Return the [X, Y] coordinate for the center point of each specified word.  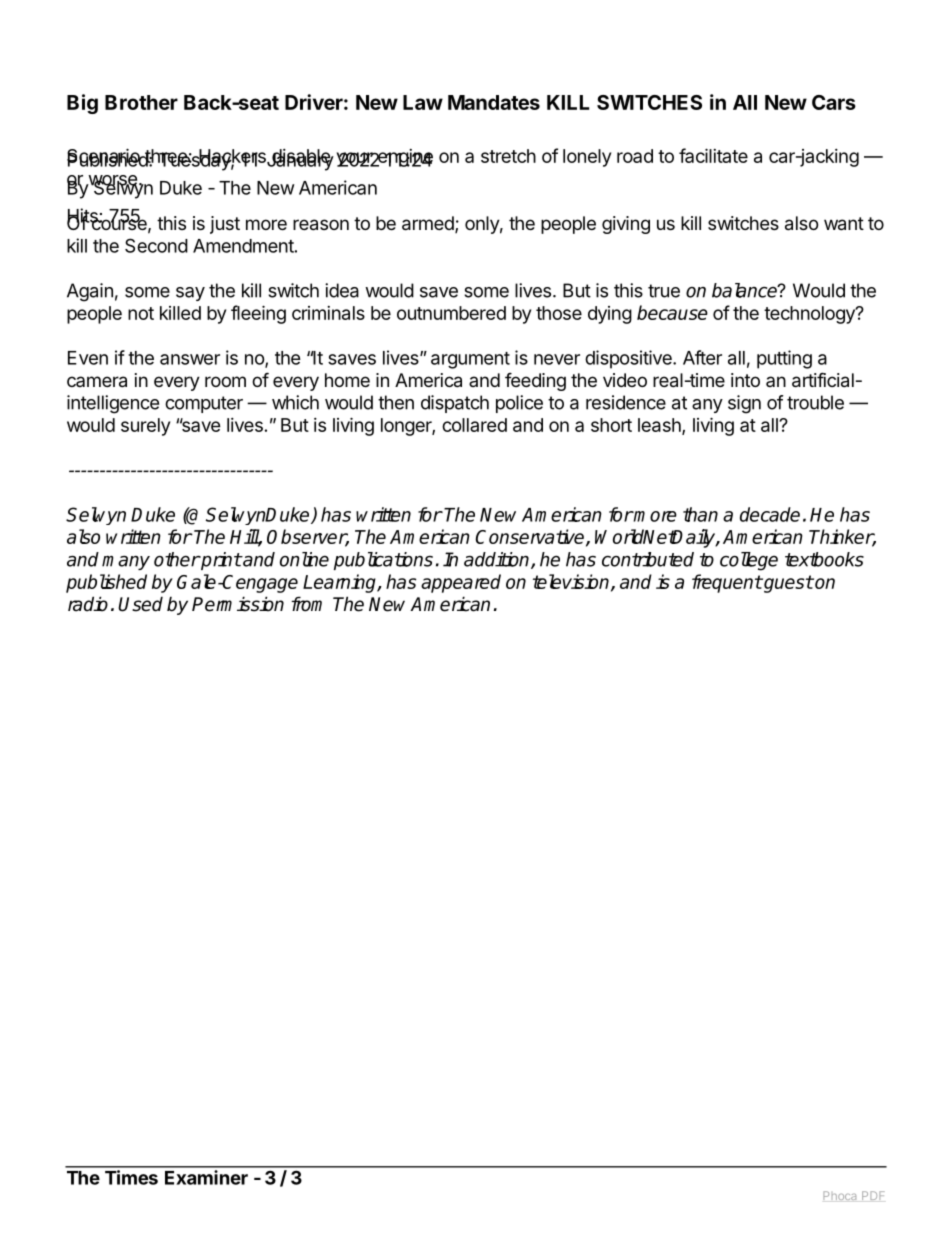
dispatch [455, 404]
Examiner [206, 1177]
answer [190, 359]
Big [82, 104]
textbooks [824, 559]
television [572, 582]
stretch [508, 156]
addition [498, 560]
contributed [648, 559]
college [749, 561]
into [745, 380]
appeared [461, 583]
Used [140, 604]
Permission [238, 604]
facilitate [713, 155]
